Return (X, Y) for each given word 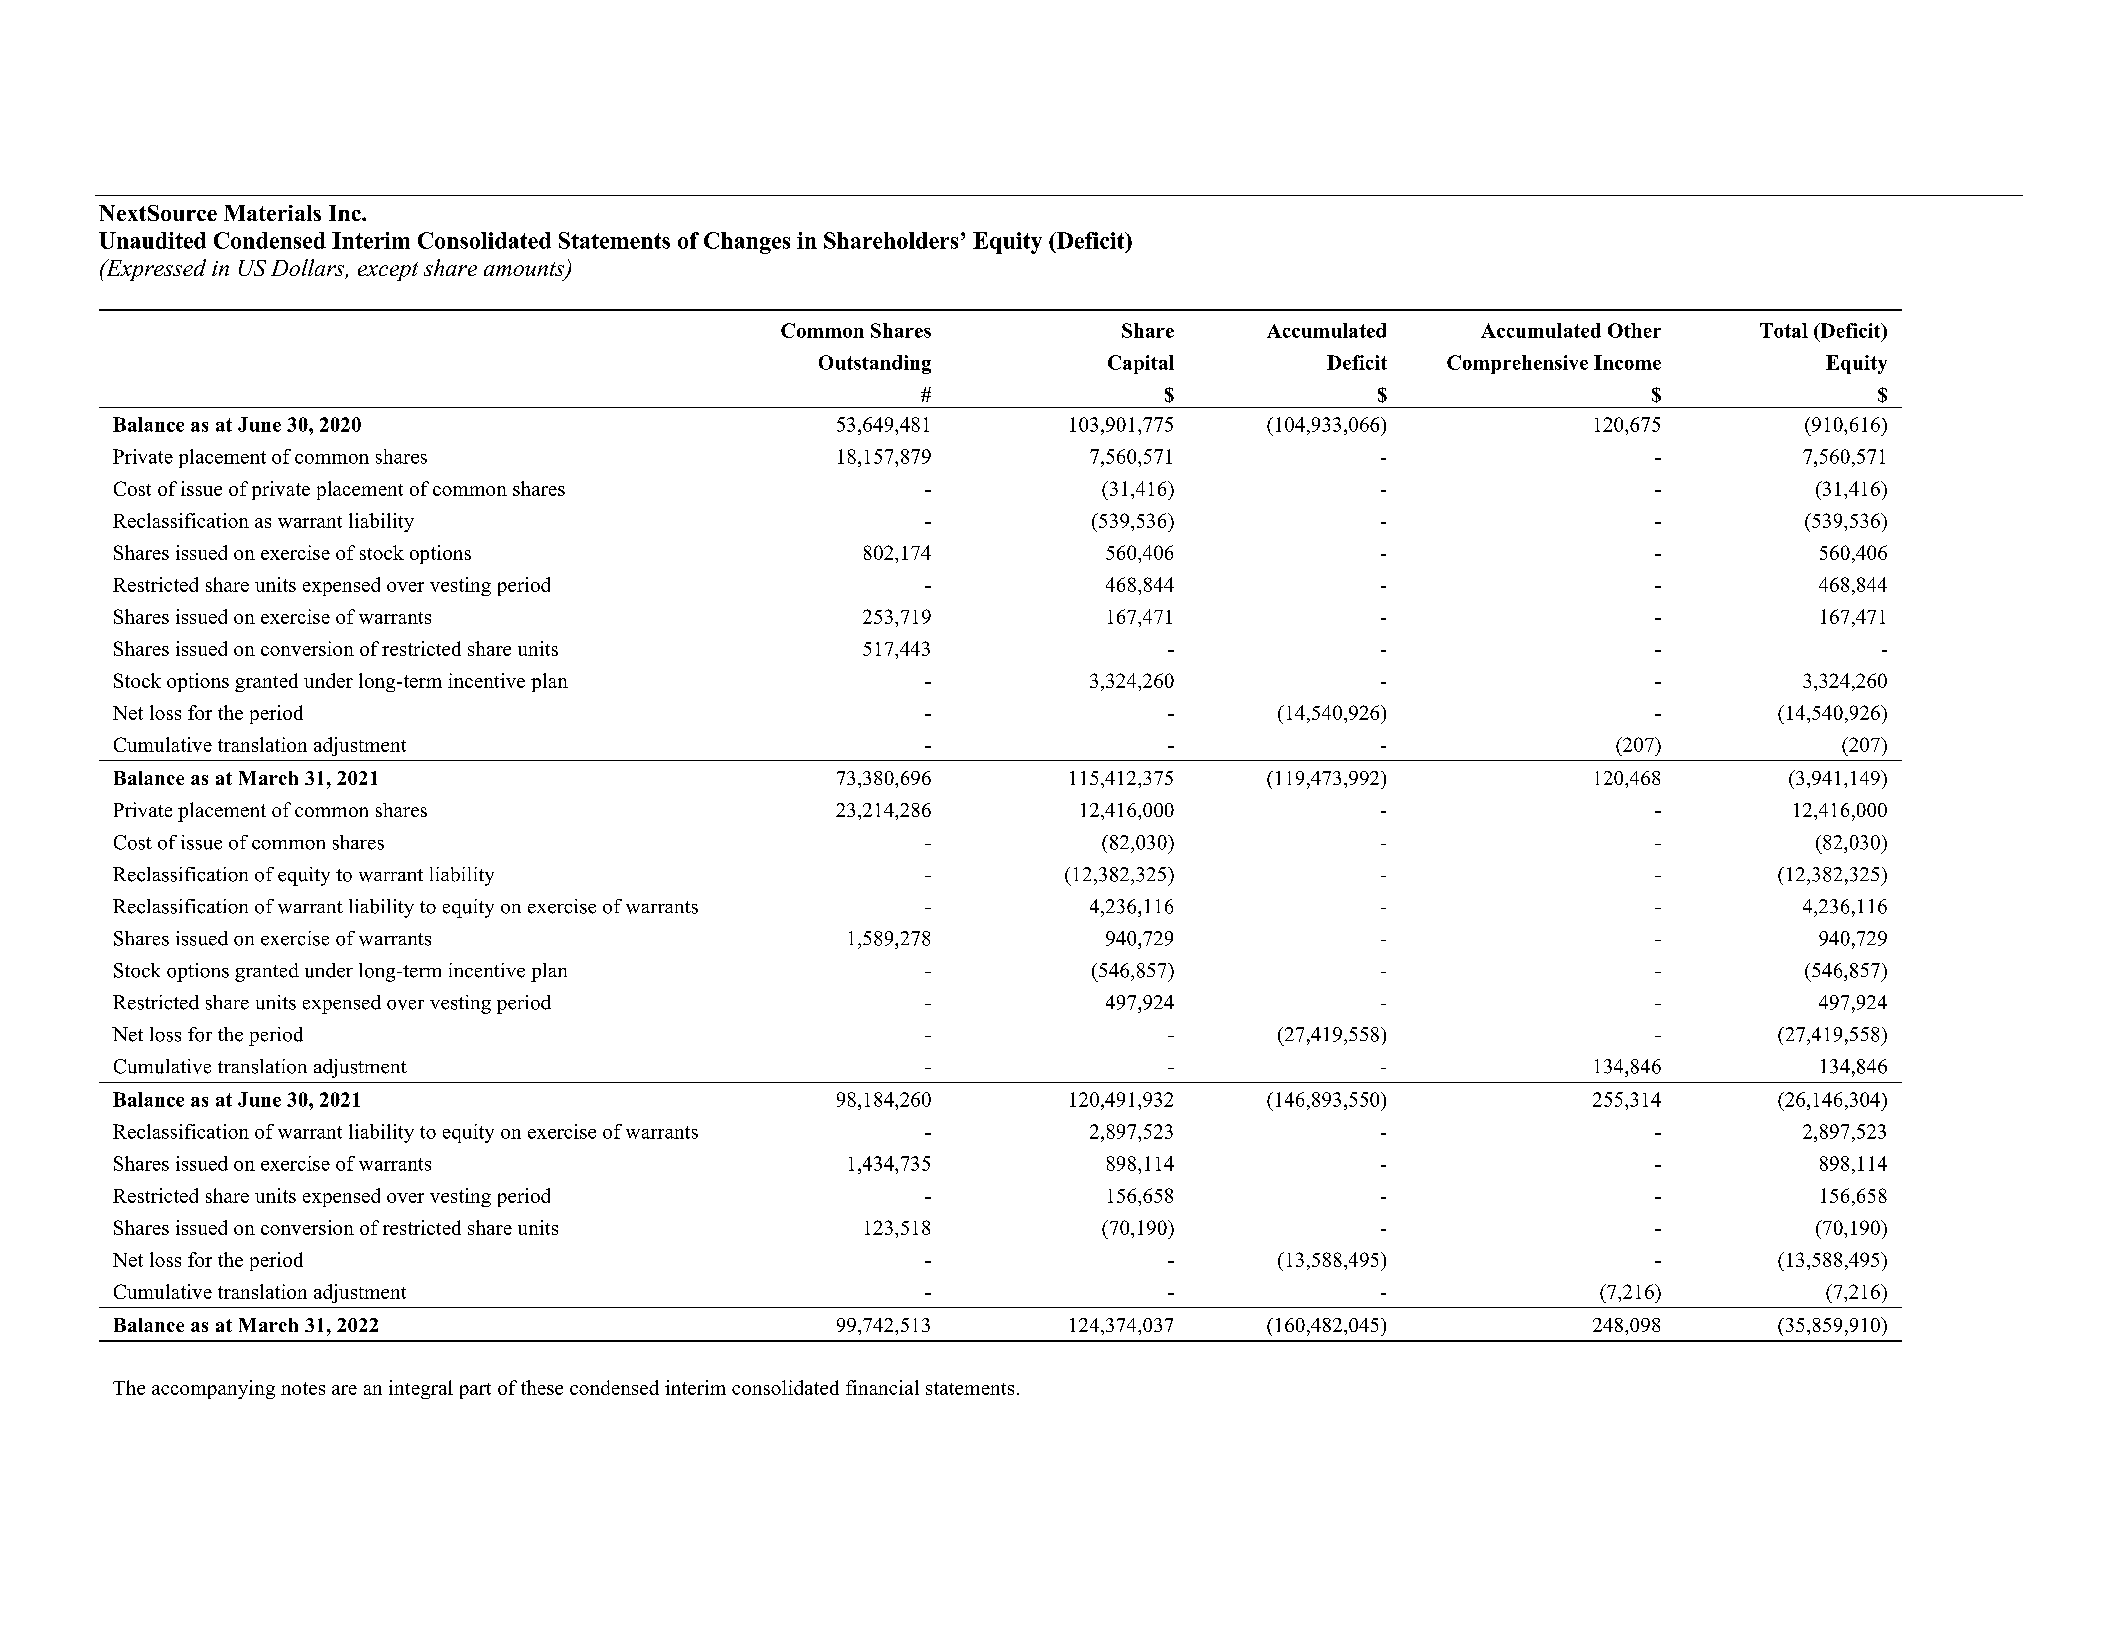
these (542, 1387)
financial (882, 1387)
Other (1634, 330)
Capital (1141, 364)
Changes (747, 243)
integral (421, 1389)
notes (303, 1388)
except (388, 271)
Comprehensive (1517, 364)
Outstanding (875, 364)
